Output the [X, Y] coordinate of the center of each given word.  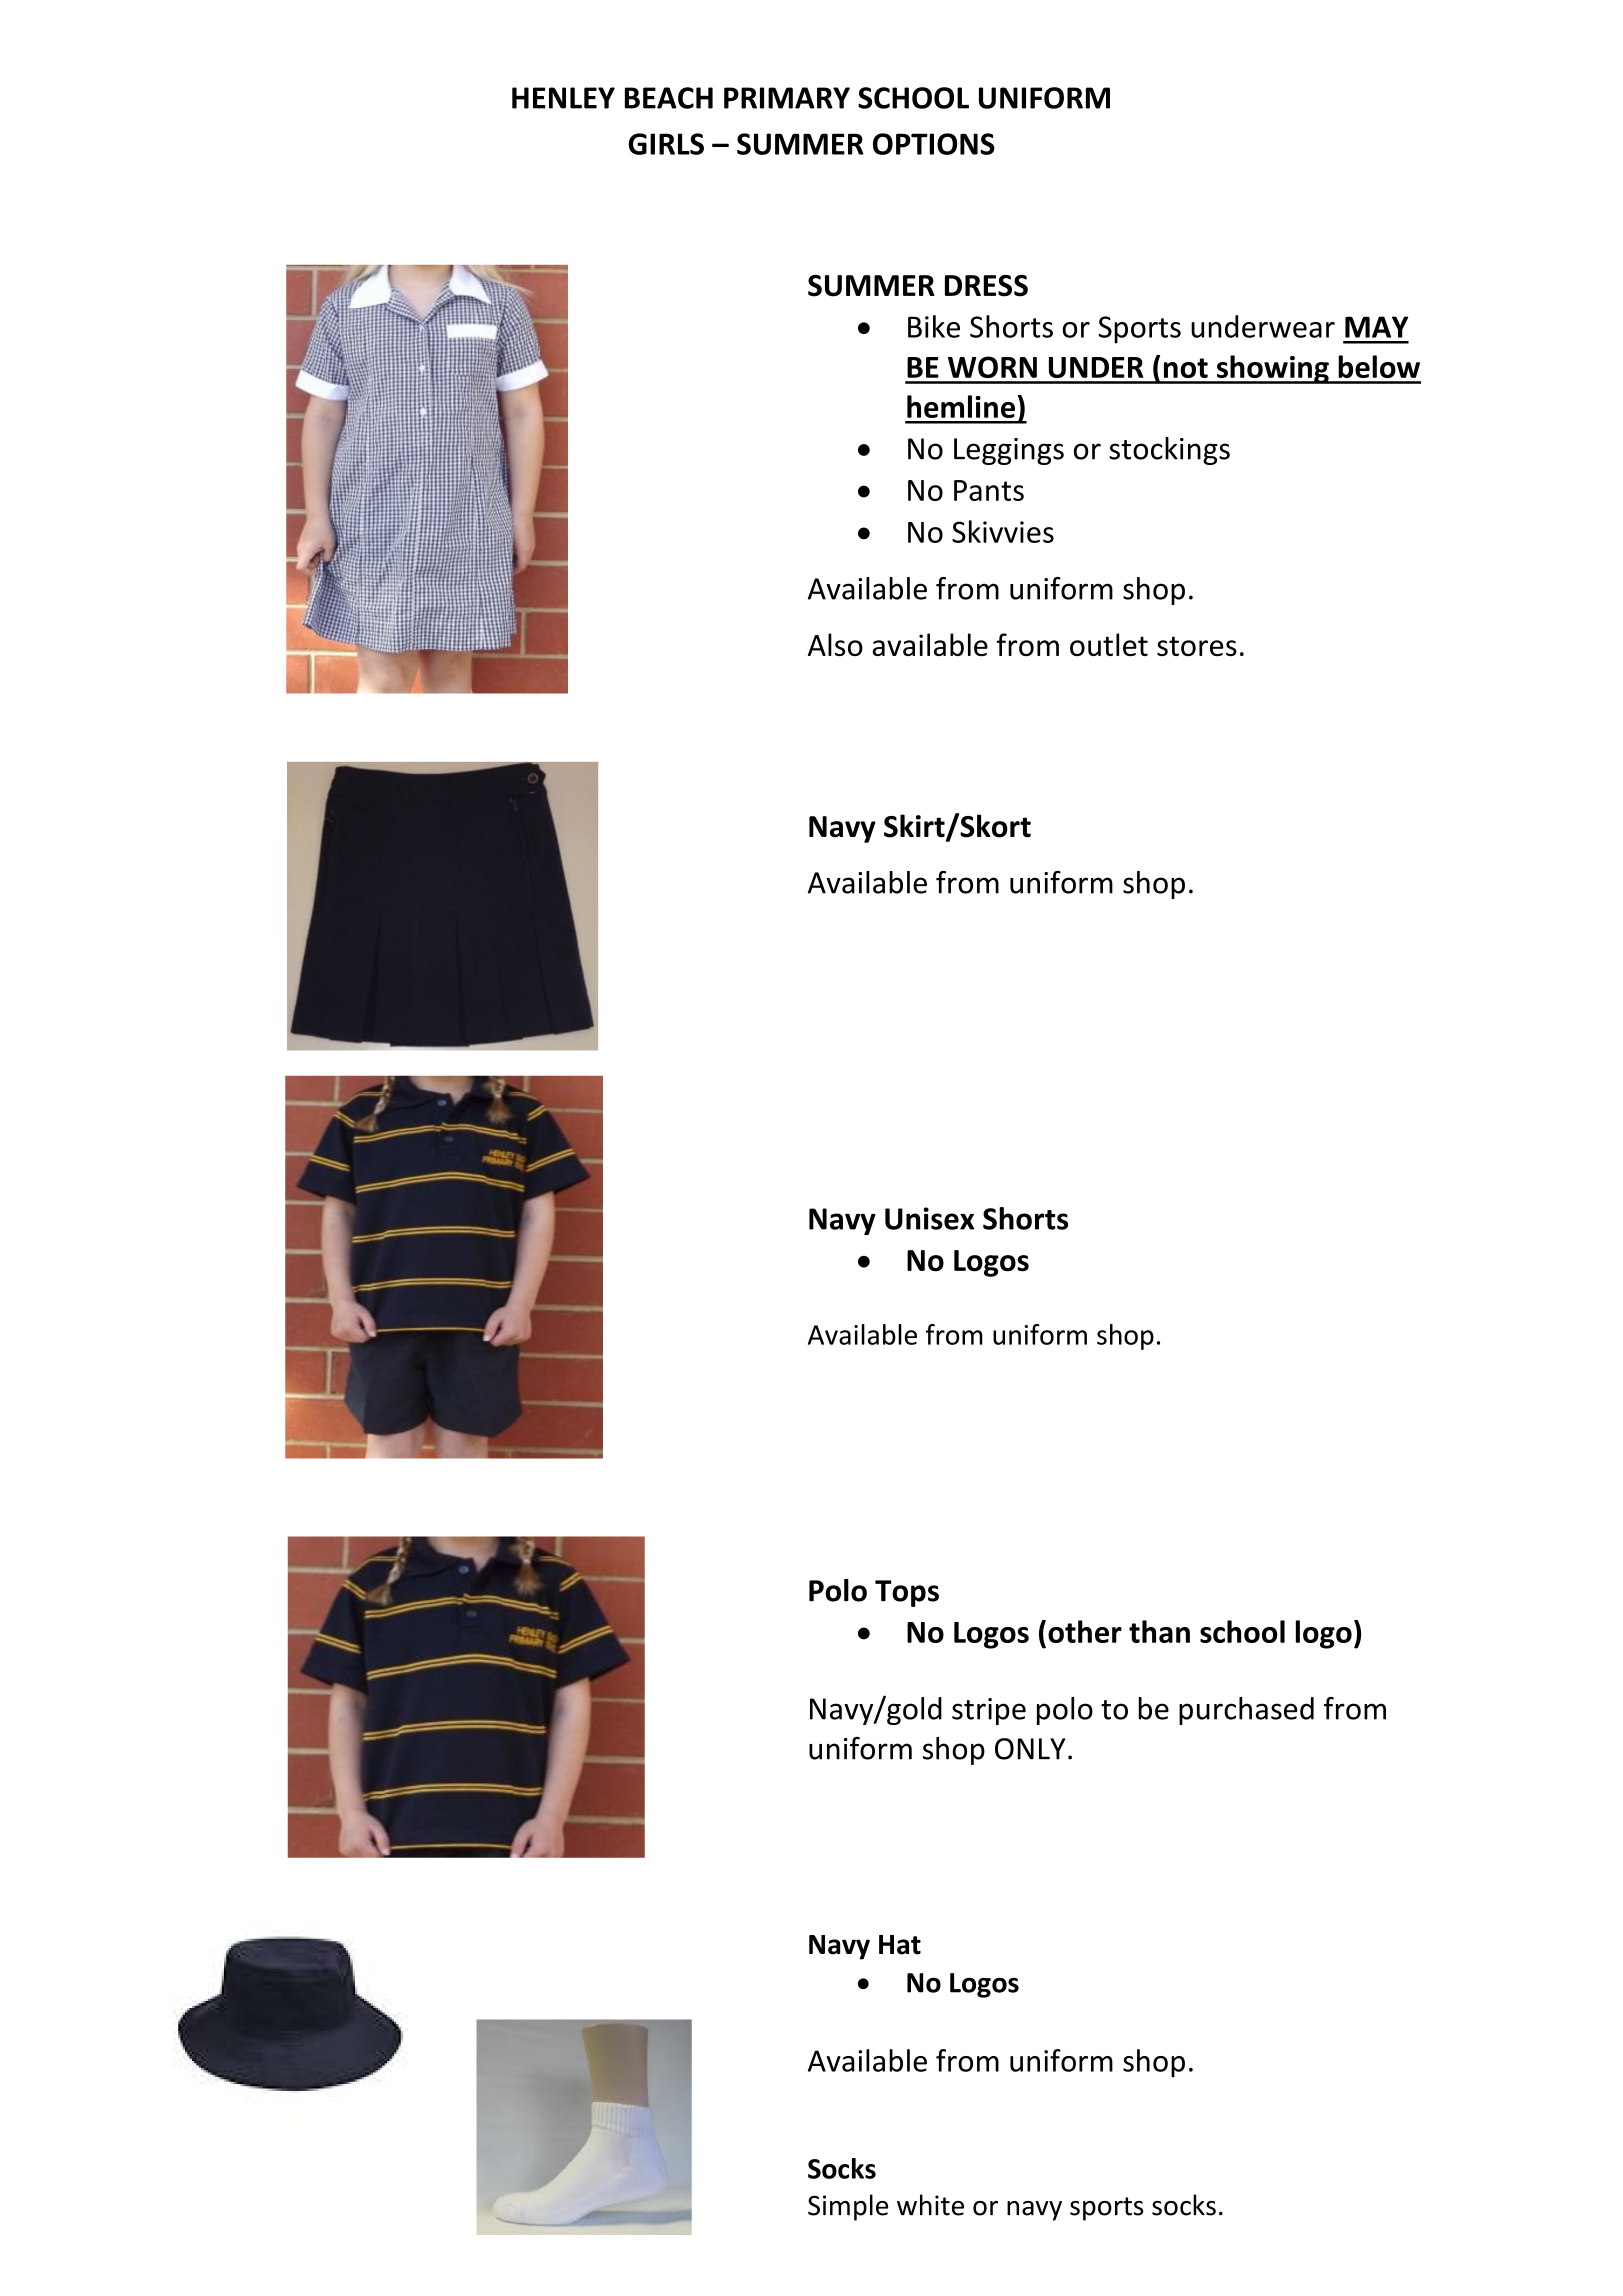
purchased [1246, 1711]
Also [835, 644]
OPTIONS [934, 144]
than [1159, 1631]
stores [1197, 646]
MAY [1377, 327]
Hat [900, 1945]
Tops [907, 1593]
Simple [848, 2207]
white [930, 2205]
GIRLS [666, 144]
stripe [989, 1711]
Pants [989, 490]
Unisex [929, 1218]
